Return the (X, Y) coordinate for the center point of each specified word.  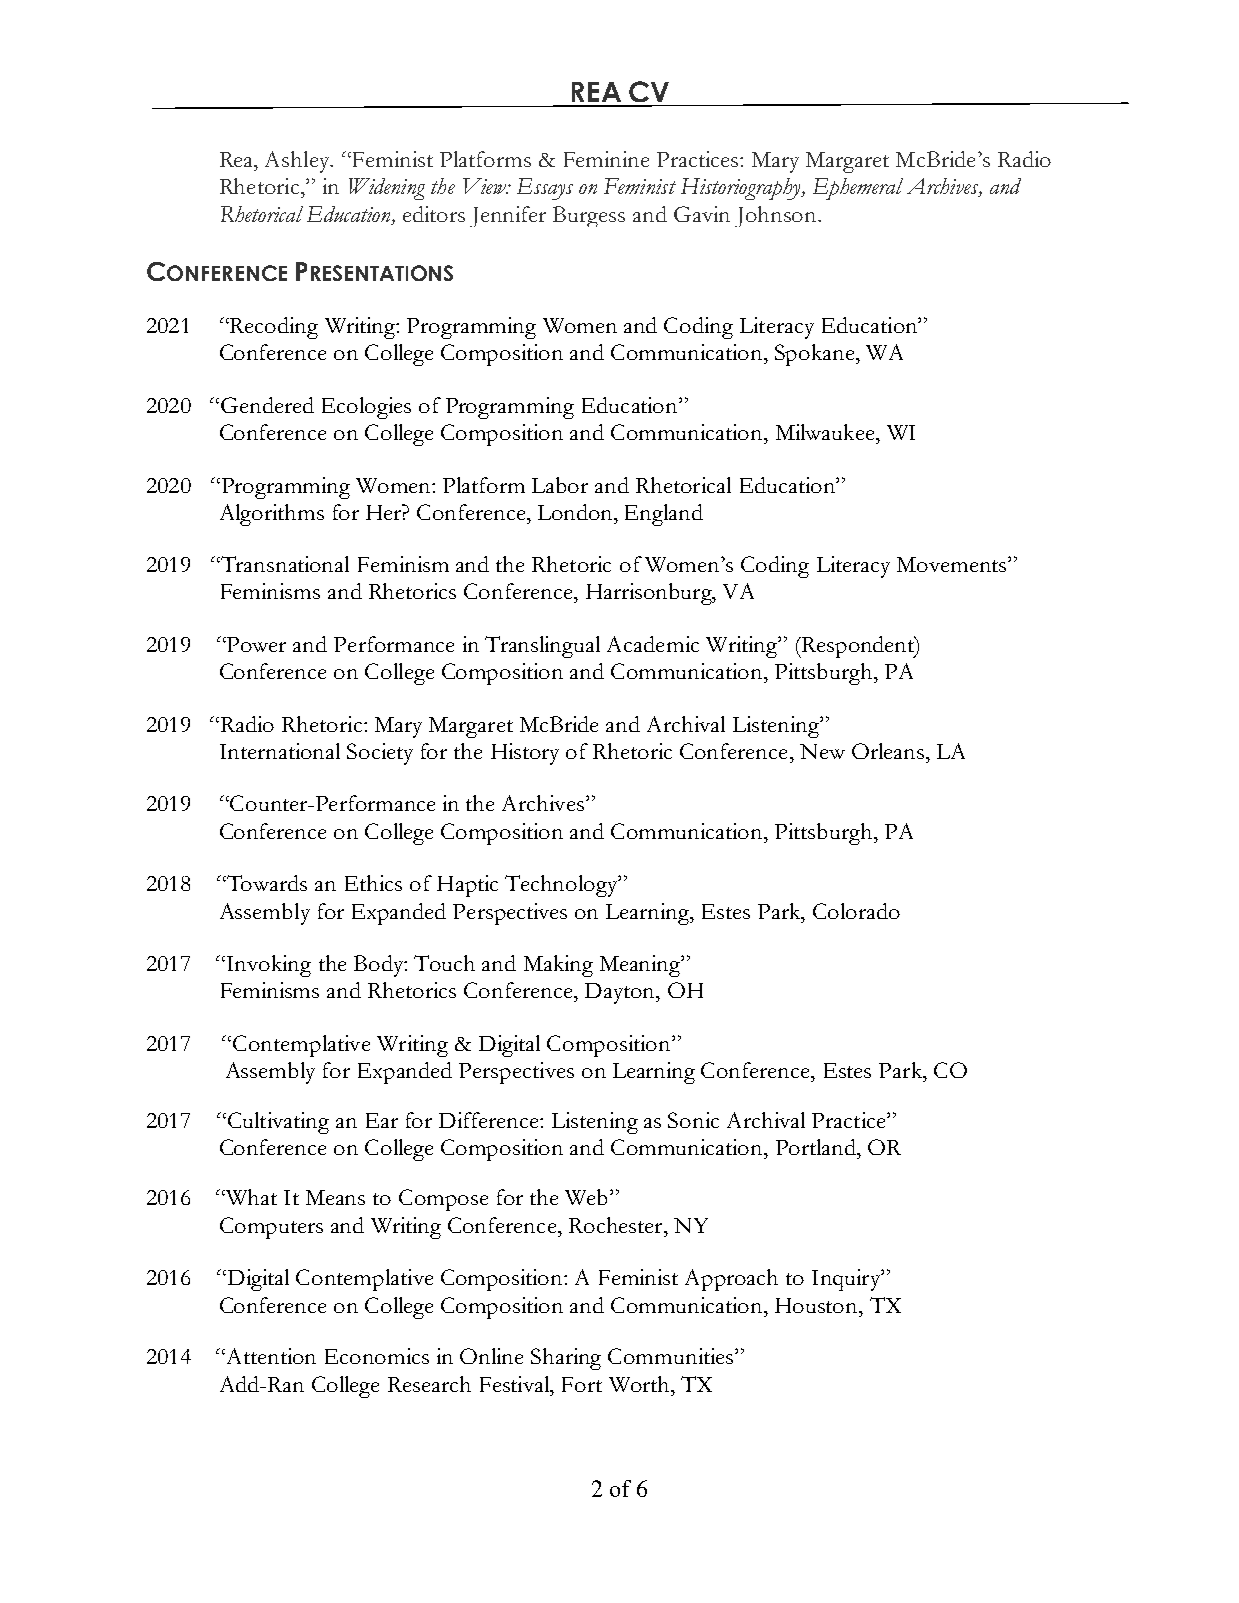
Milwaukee (826, 432)
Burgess (589, 216)
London (576, 512)
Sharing (566, 1359)
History (525, 754)
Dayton (621, 993)
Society (380, 754)
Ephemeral (858, 189)
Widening (387, 189)
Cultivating (277, 1123)
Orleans (888, 751)
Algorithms (272, 515)
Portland (817, 1147)
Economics (377, 1356)
